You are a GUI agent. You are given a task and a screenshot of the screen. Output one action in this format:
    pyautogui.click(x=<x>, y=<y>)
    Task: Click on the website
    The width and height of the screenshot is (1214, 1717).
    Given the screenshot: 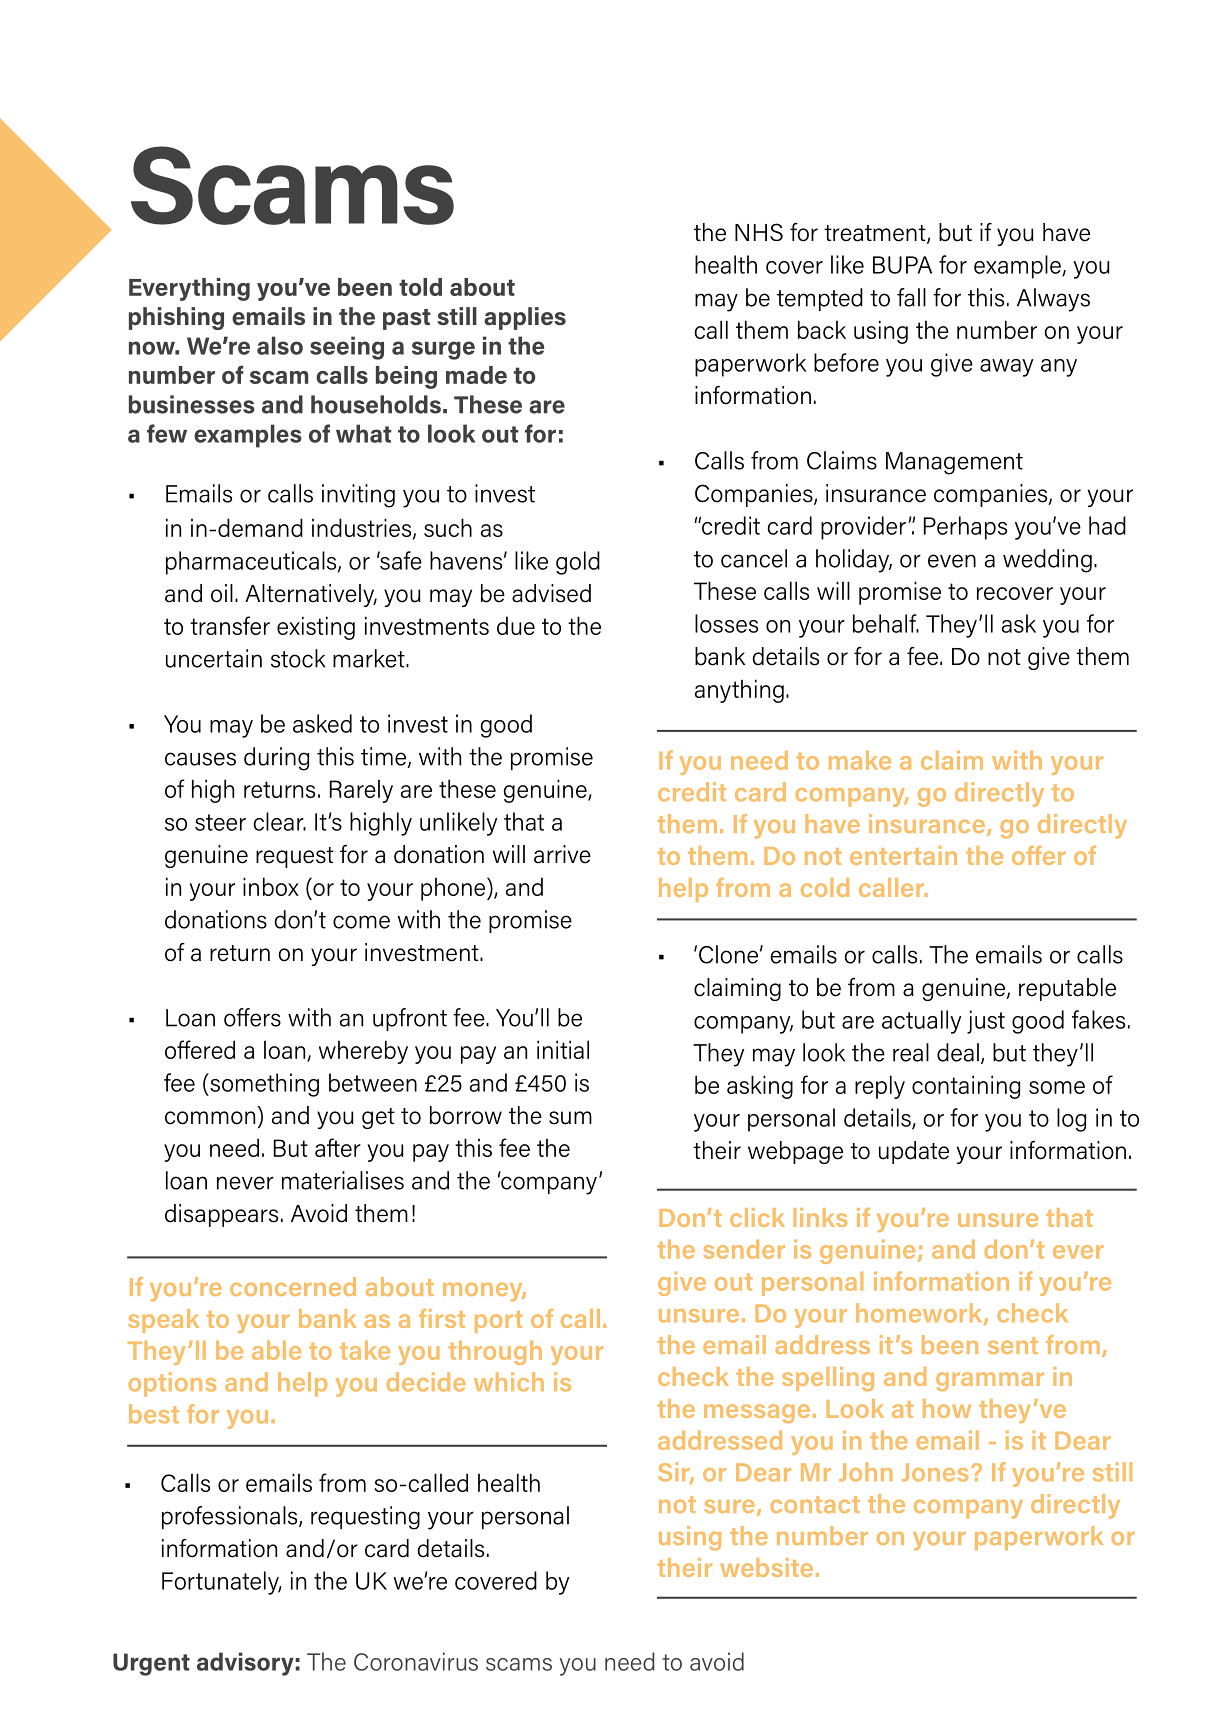 What is the action you would take?
    pyautogui.click(x=766, y=1567)
